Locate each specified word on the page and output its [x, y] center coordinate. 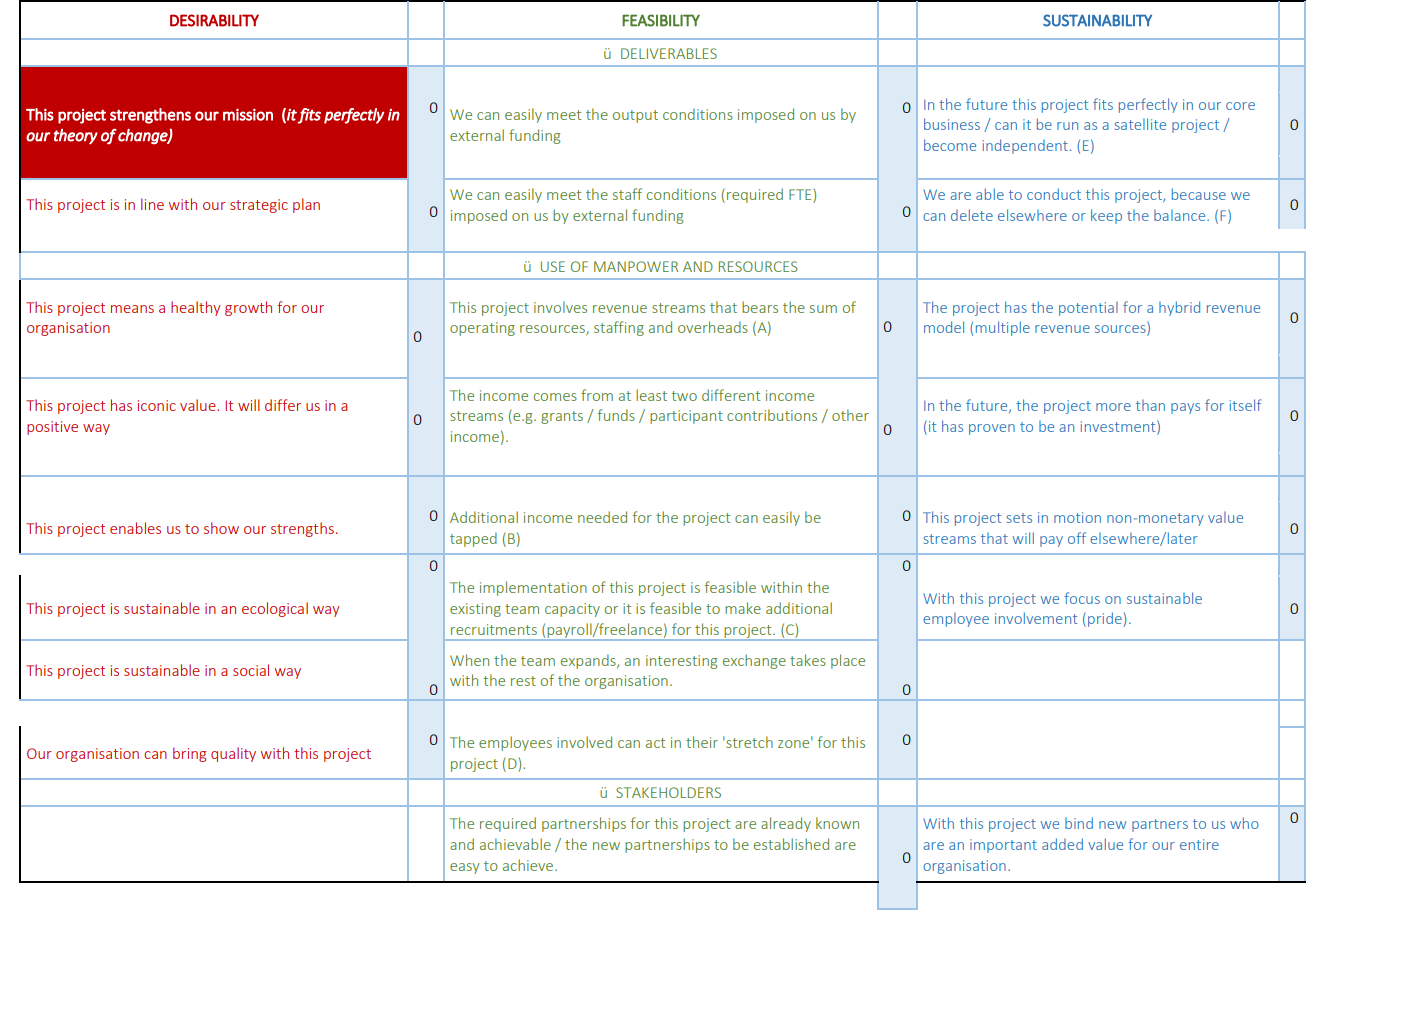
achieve [529, 865]
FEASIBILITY [661, 20]
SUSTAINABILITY [1097, 20]
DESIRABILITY [214, 20]
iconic [157, 405]
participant [686, 417]
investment [1119, 426]
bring [189, 754]
